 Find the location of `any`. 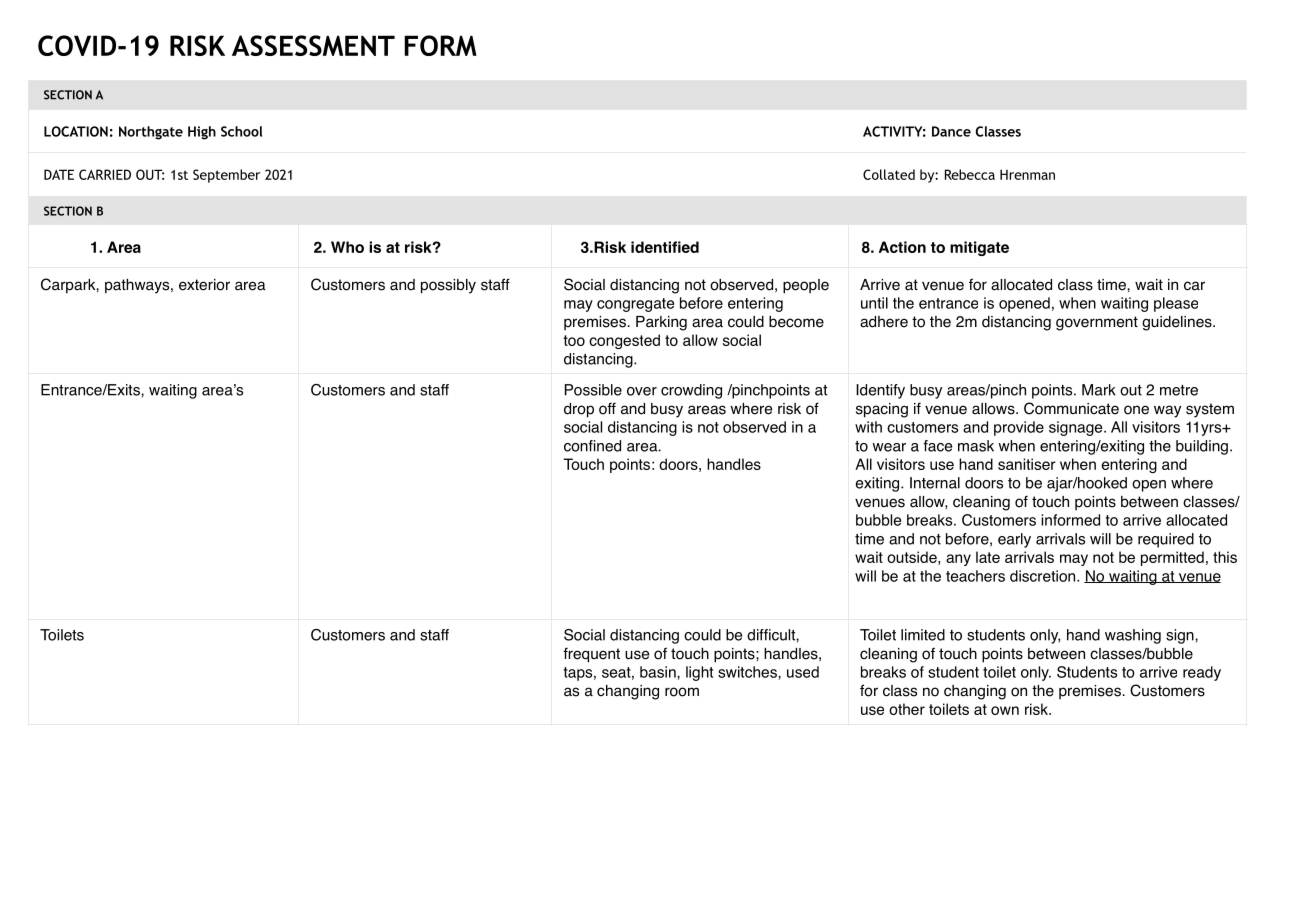

any is located at coordinates (958, 560).
